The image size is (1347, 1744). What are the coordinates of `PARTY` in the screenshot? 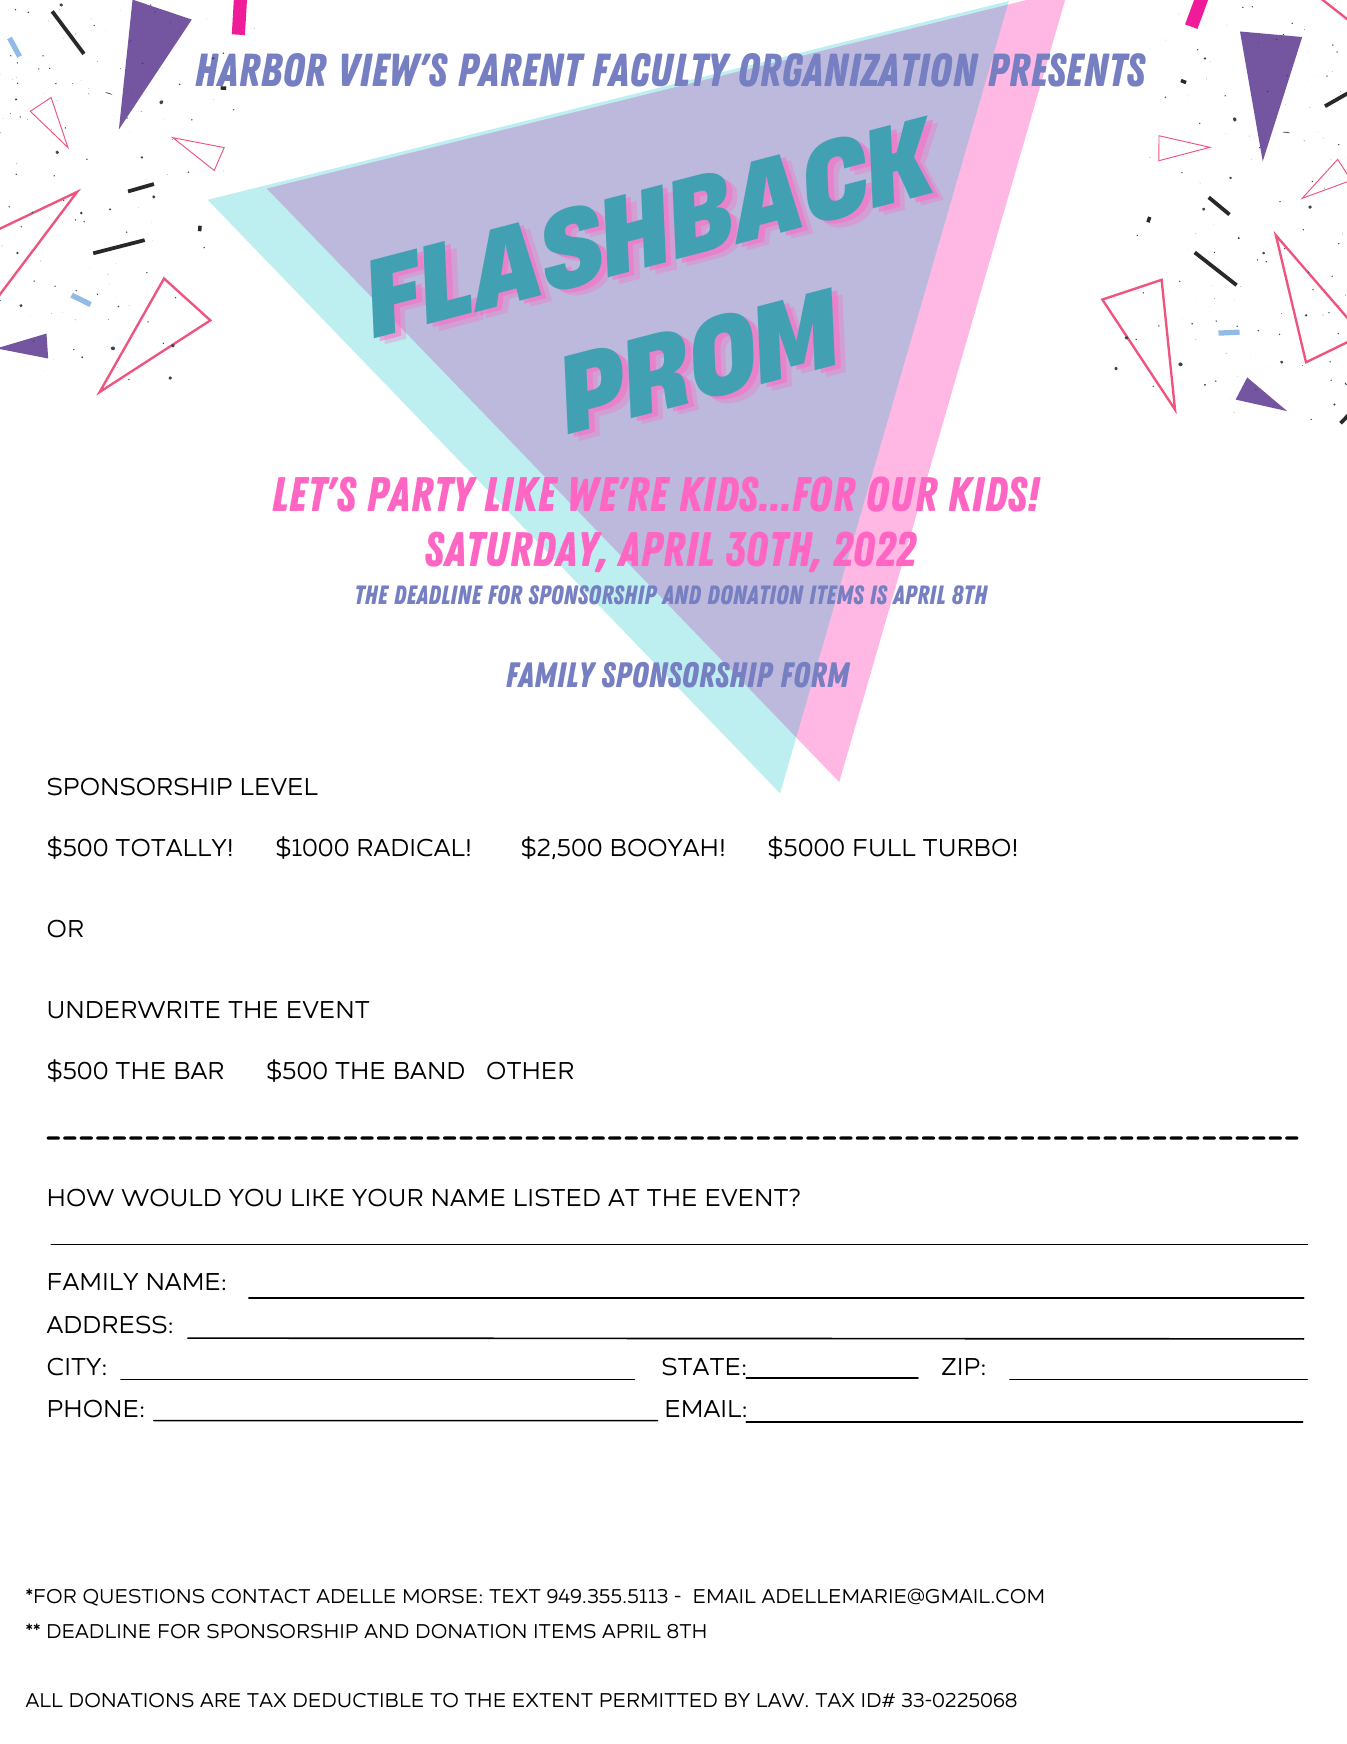 It's located at (422, 494).
